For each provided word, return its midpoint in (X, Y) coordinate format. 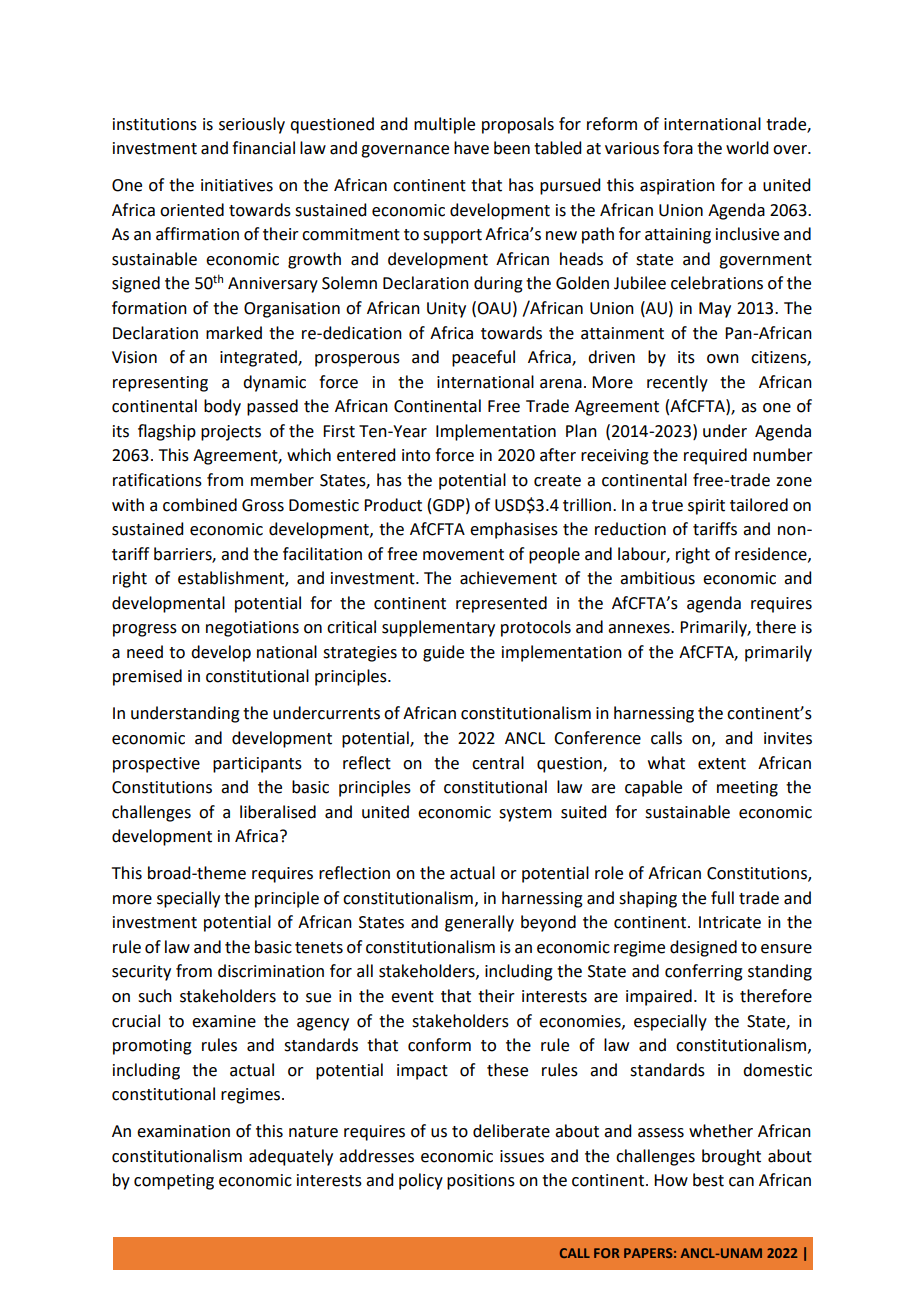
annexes (640, 629)
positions (481, 1182)
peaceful (483, 358)
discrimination (271, 971)
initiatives (237, 185)
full (722, 898)
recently (677, 383)
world (747, 148)
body (222, 407)
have (471, 148)
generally (479, 923)
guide (443, 653)
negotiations (252, 629)
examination (183, 1131)
